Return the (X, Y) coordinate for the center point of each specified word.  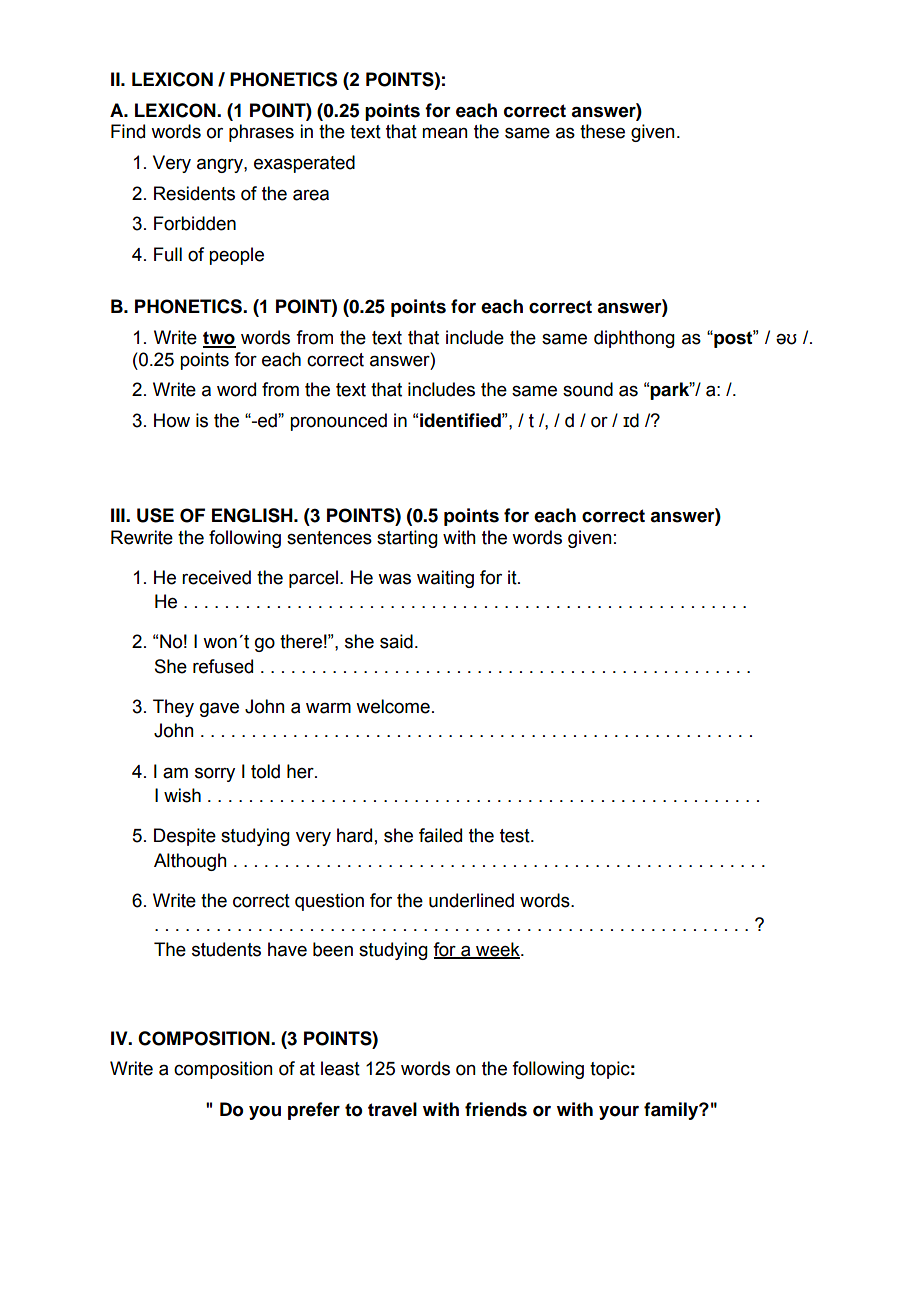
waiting (445, 579)
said (396, 641)
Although (190, 862)
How (172, 420)
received (216, 577)
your (619, 1113)
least (340, 1068)
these (602, 131)
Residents (194, 193)
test (516, 836)
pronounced (338, 422)
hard (354, 835)
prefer (314, 1111)
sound (588, 389)
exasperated (304, 164)
